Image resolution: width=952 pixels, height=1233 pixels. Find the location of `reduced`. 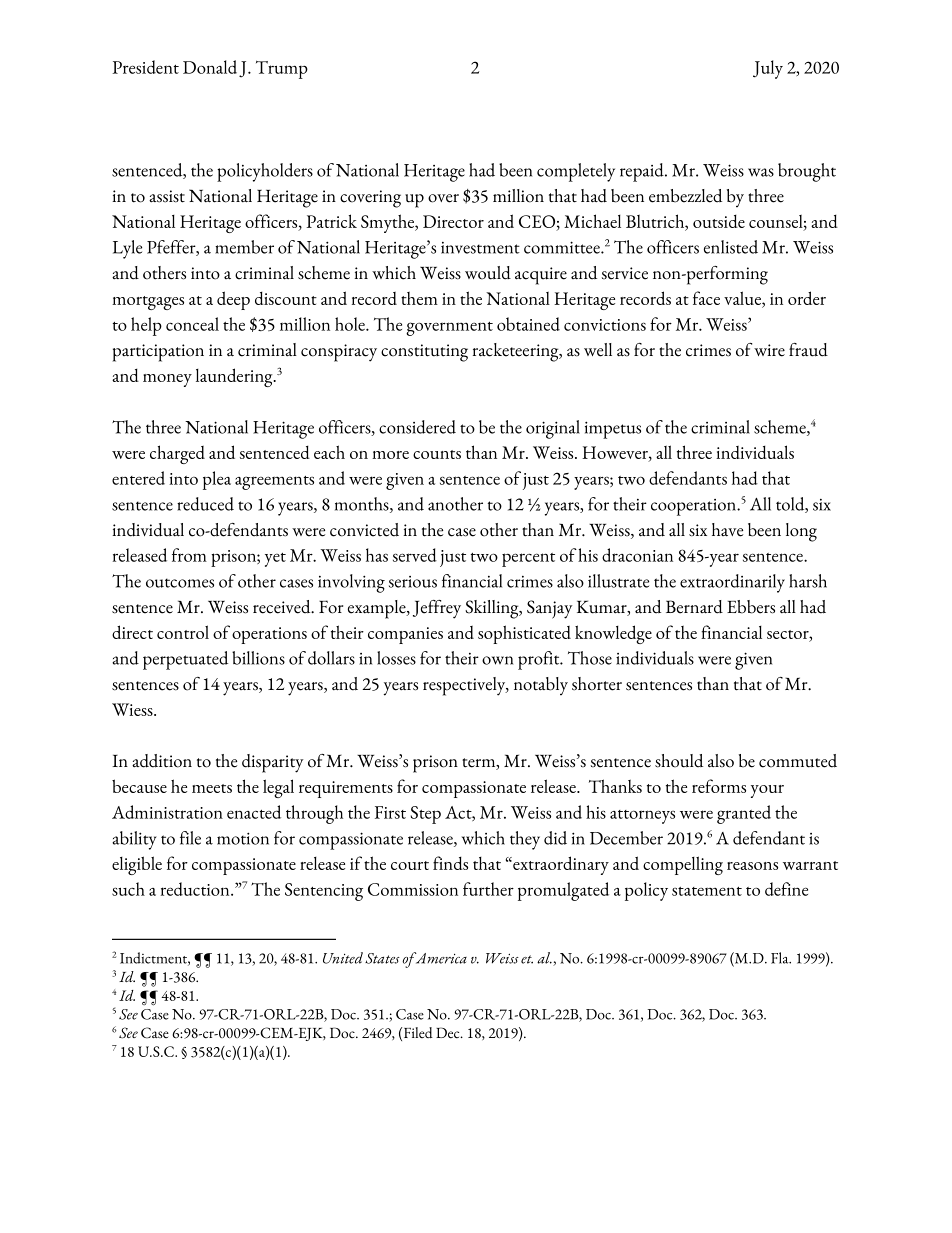

reduced is located at coordinates (205, 504).
